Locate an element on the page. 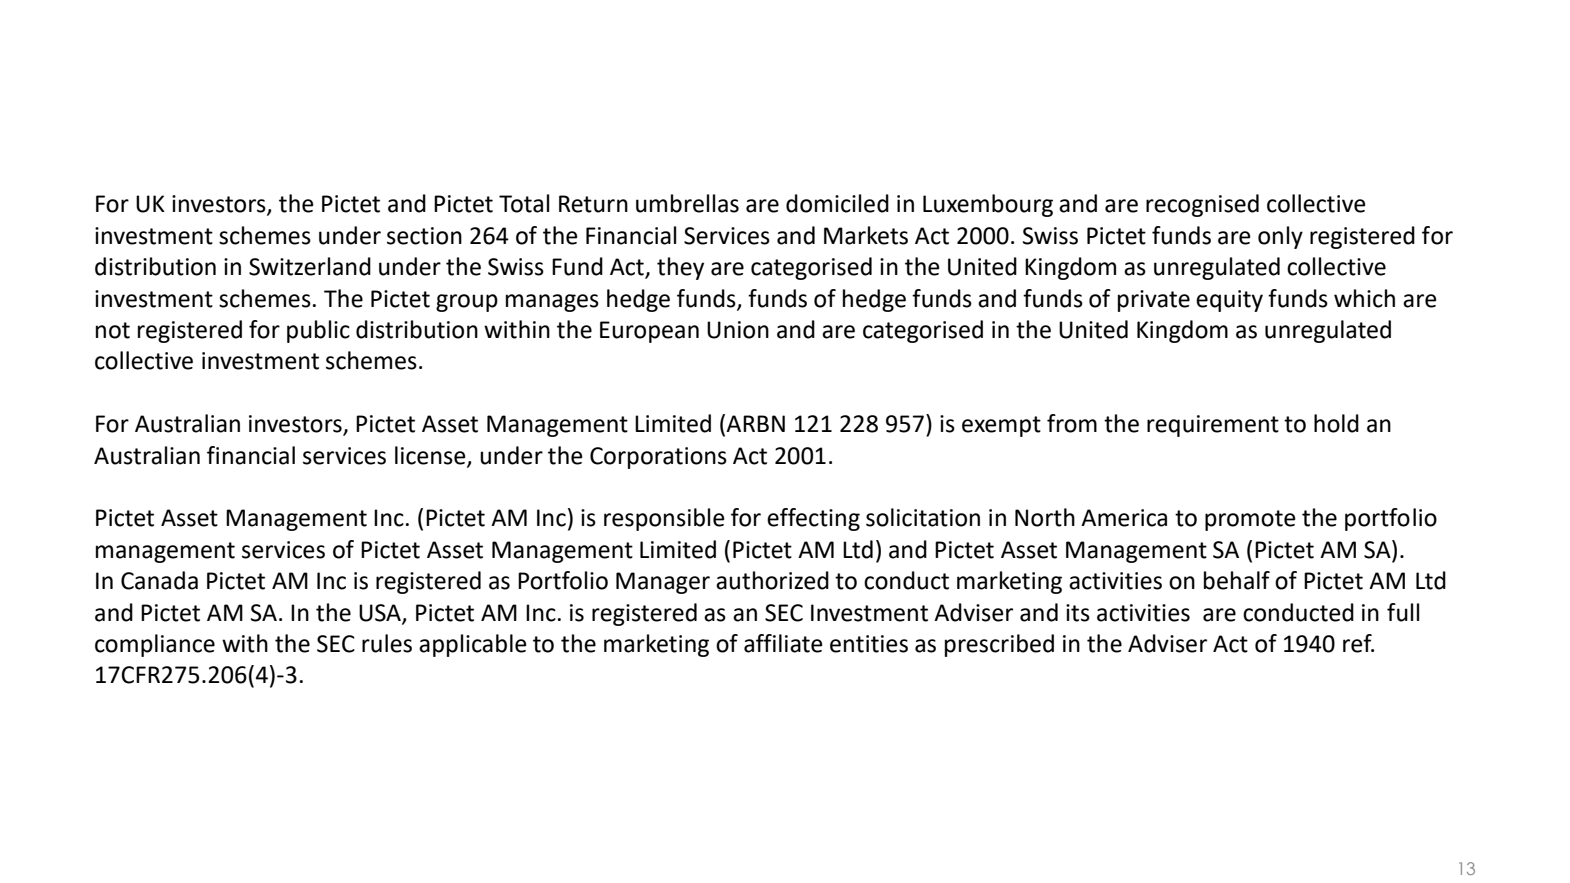  equity is located at coordinates (1229, 301).
